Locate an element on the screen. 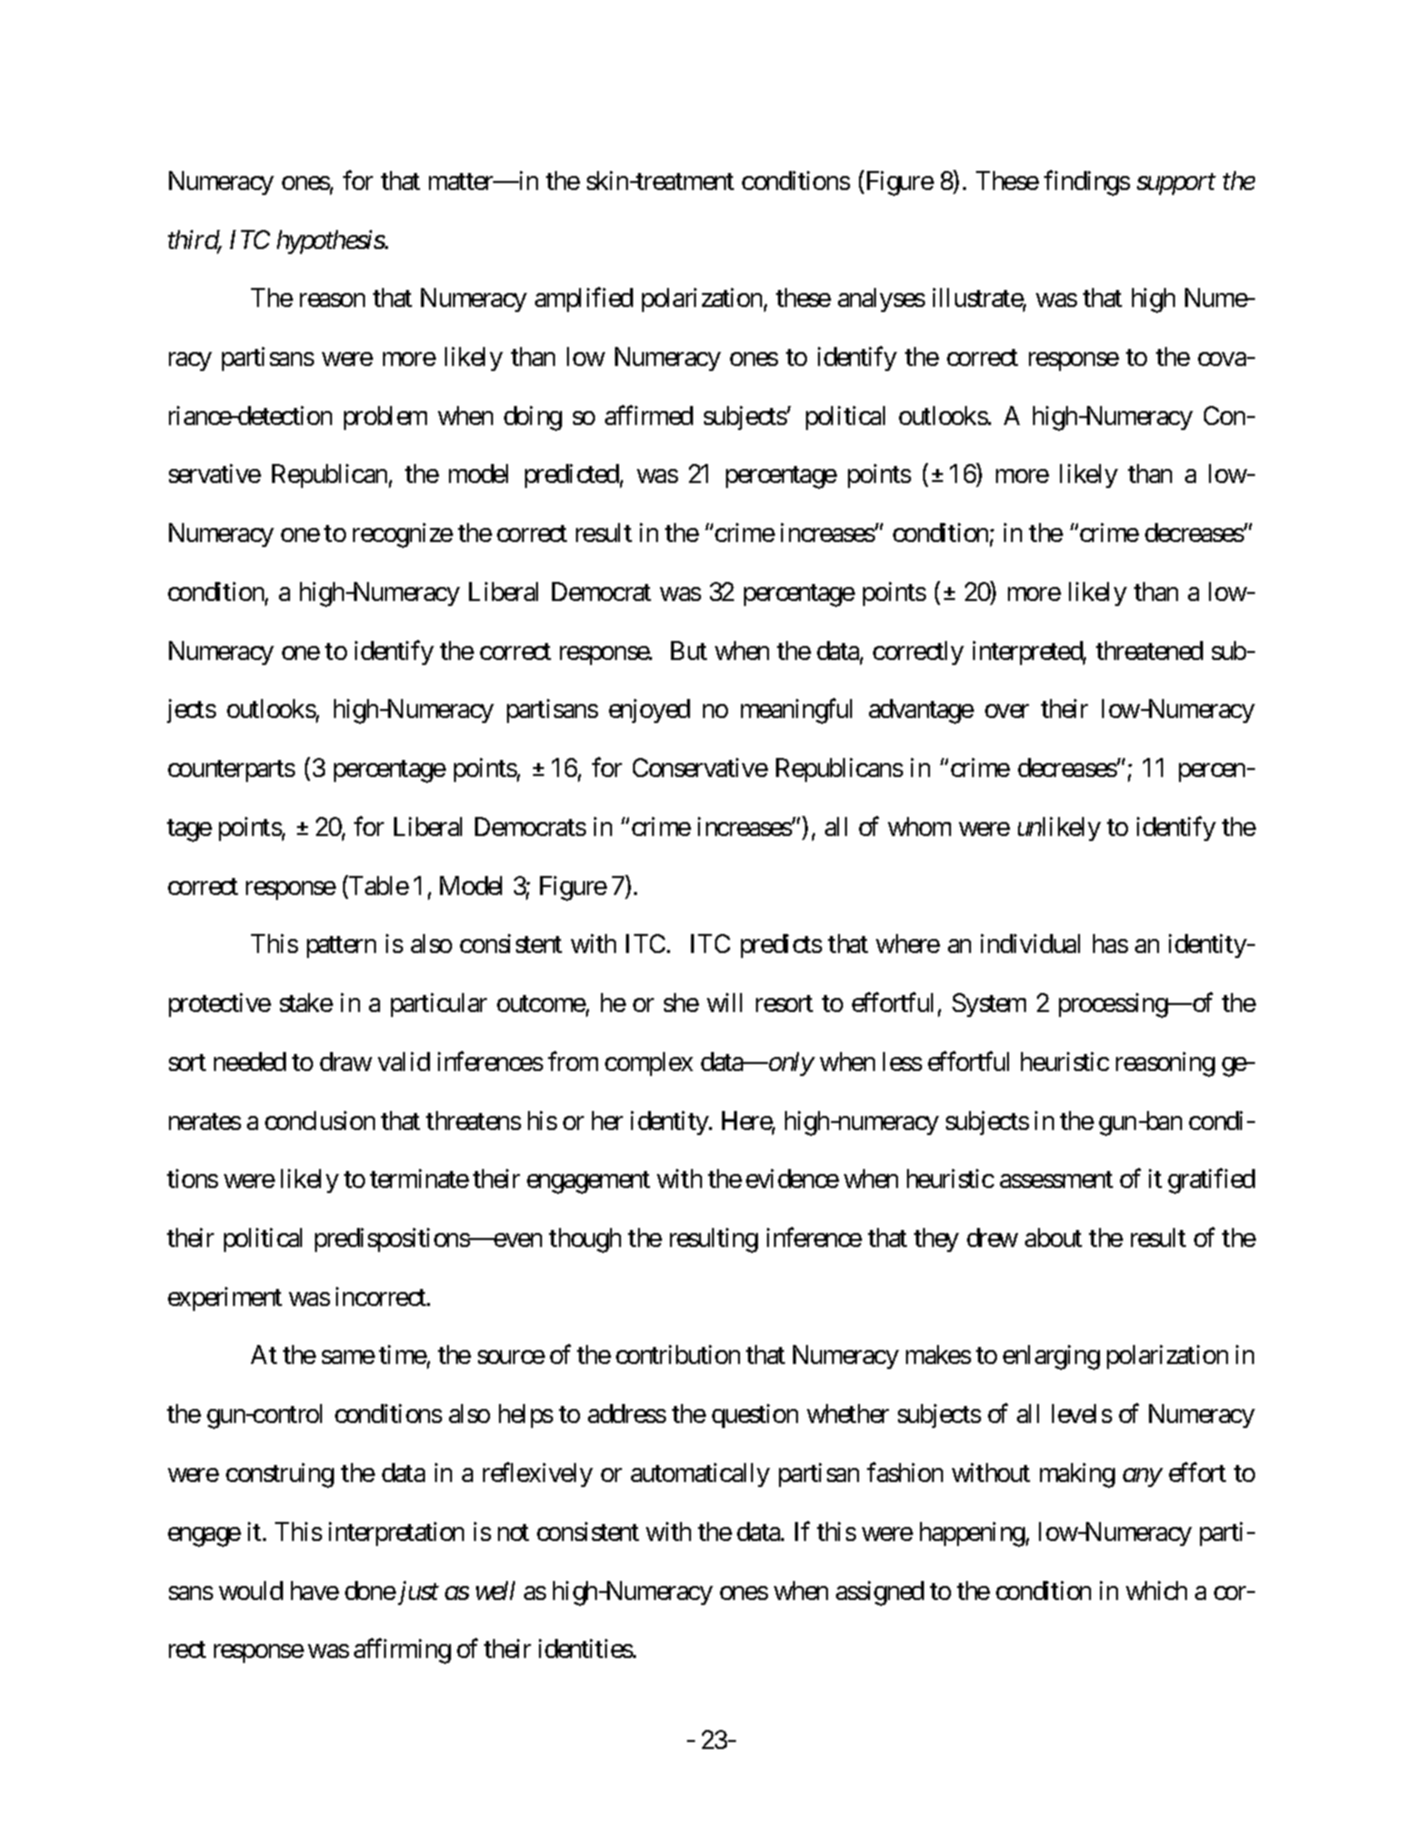 The width and height of the screenshot is (1421, 1839). assigned is located at coordinates (880, 1593).
